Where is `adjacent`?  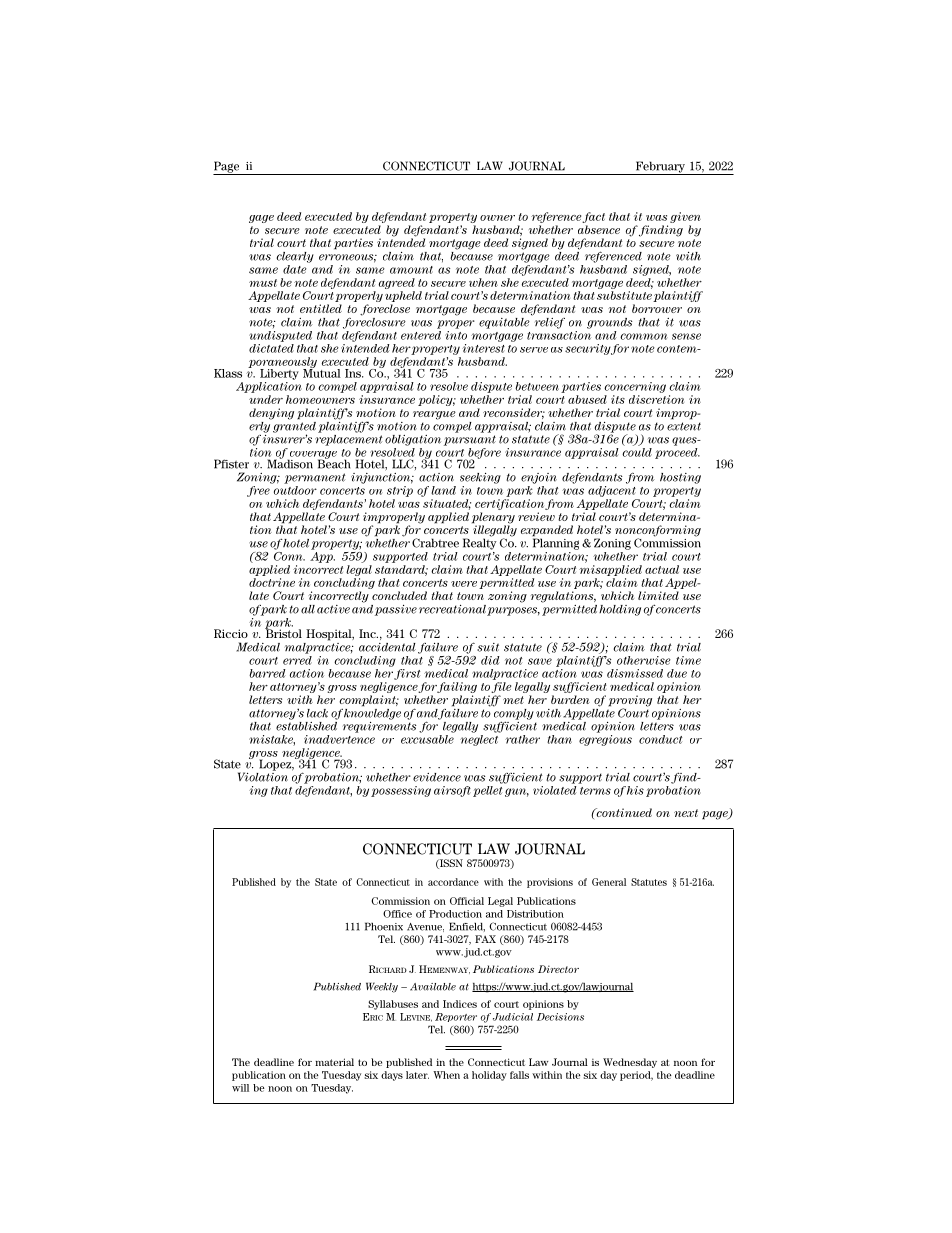
adjacent is located at coordinates (612, 491).
